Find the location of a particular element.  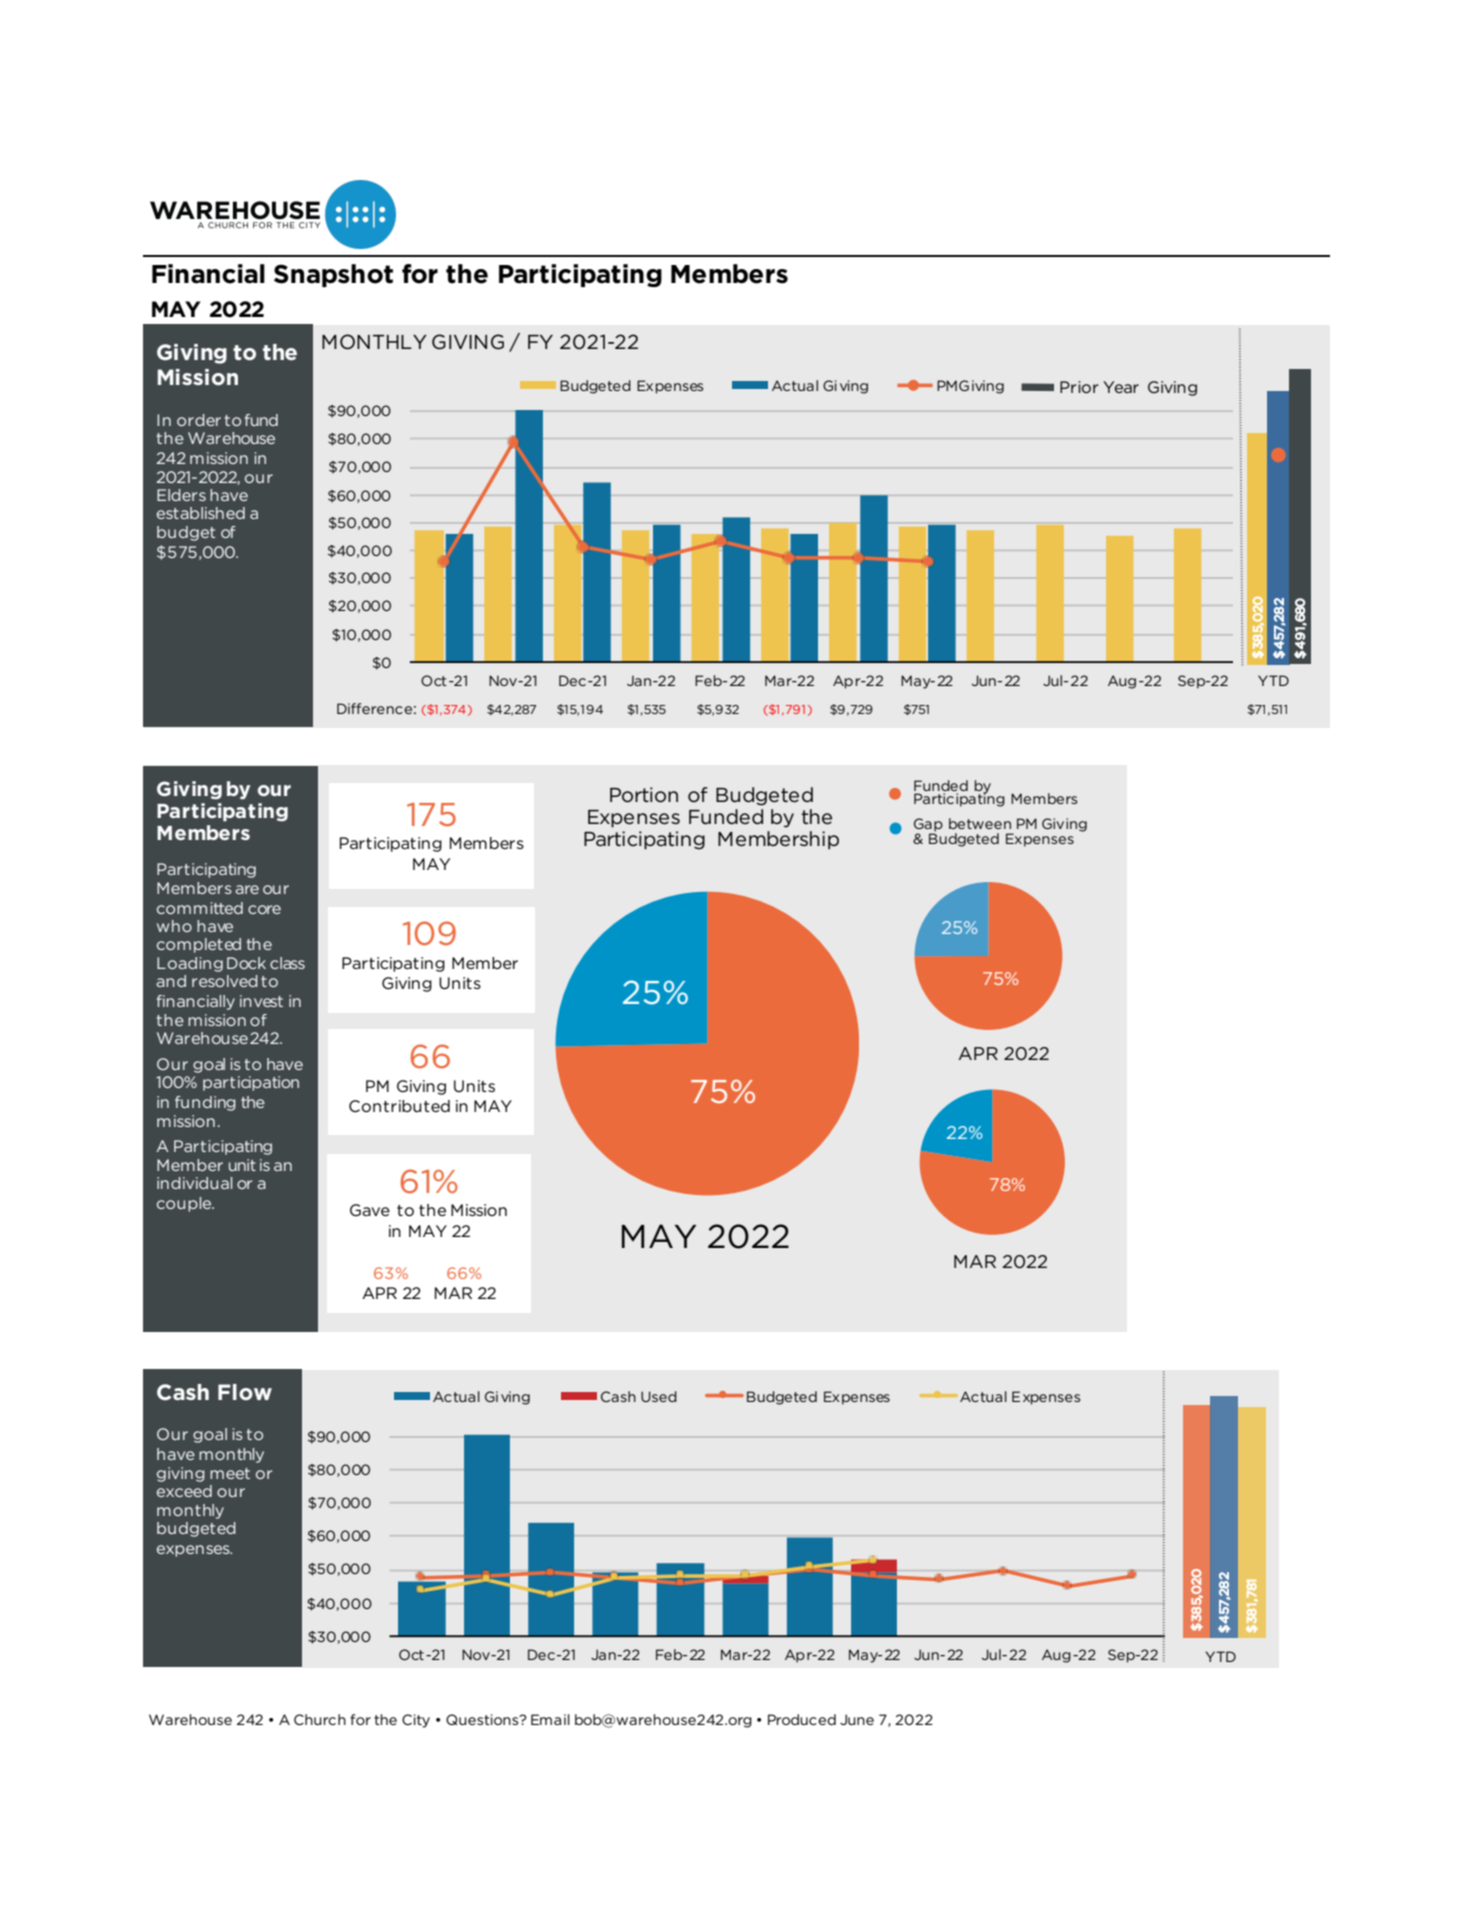

Snapshot is located at coordinates (333, 275).
